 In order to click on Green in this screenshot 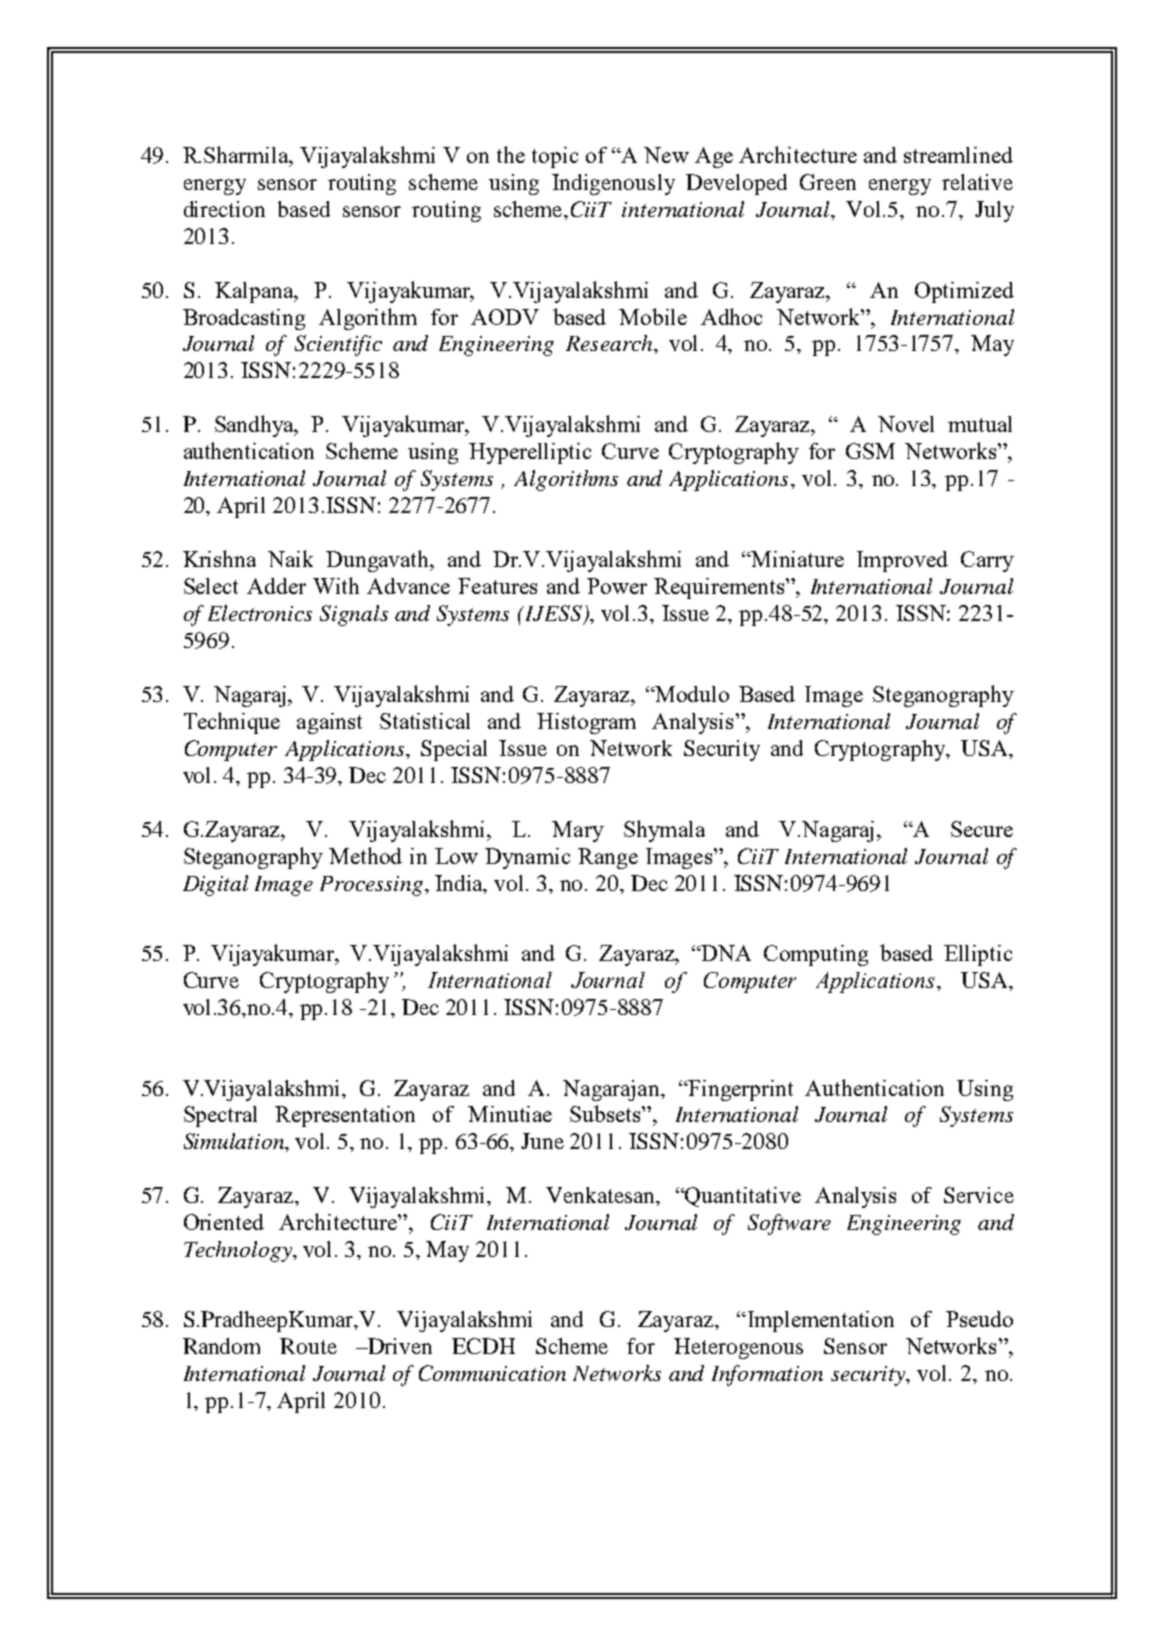, I will do `click(828, 182)`.
